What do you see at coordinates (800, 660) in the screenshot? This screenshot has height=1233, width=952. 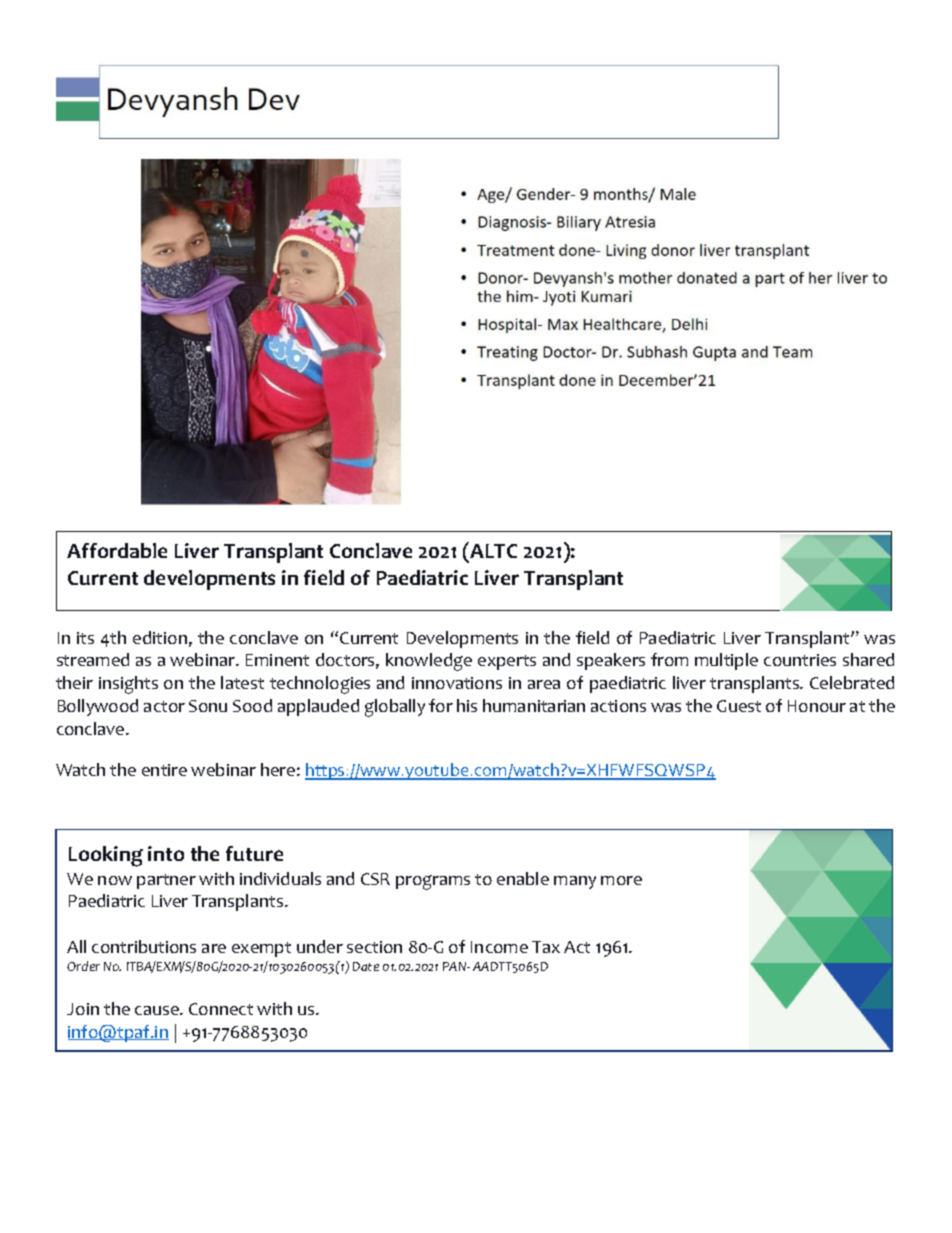 I see `countries` at bounding box center [800, 660].
